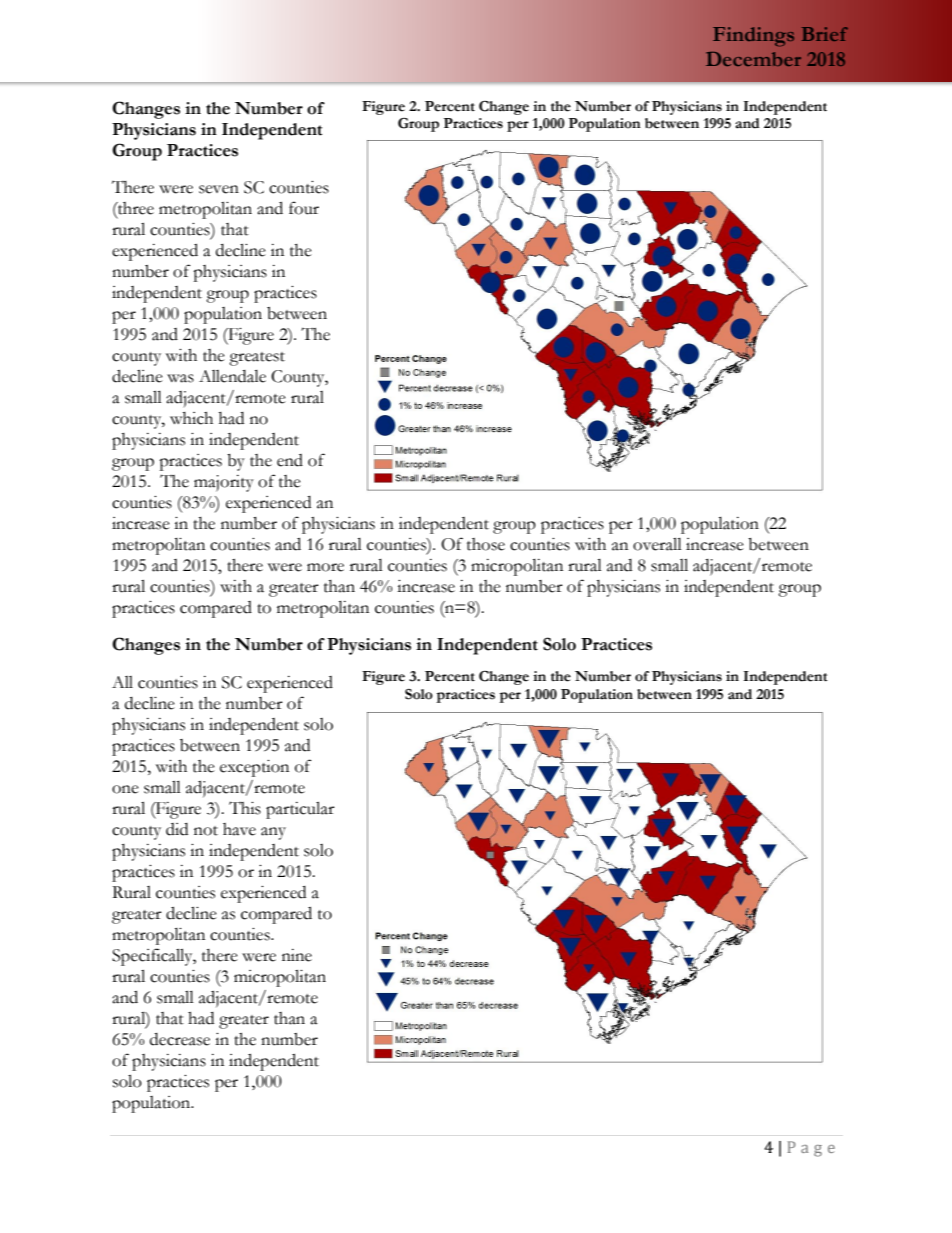 This screenshot has width=952, height=1233. I want to click on seven, so click(219, 189).
